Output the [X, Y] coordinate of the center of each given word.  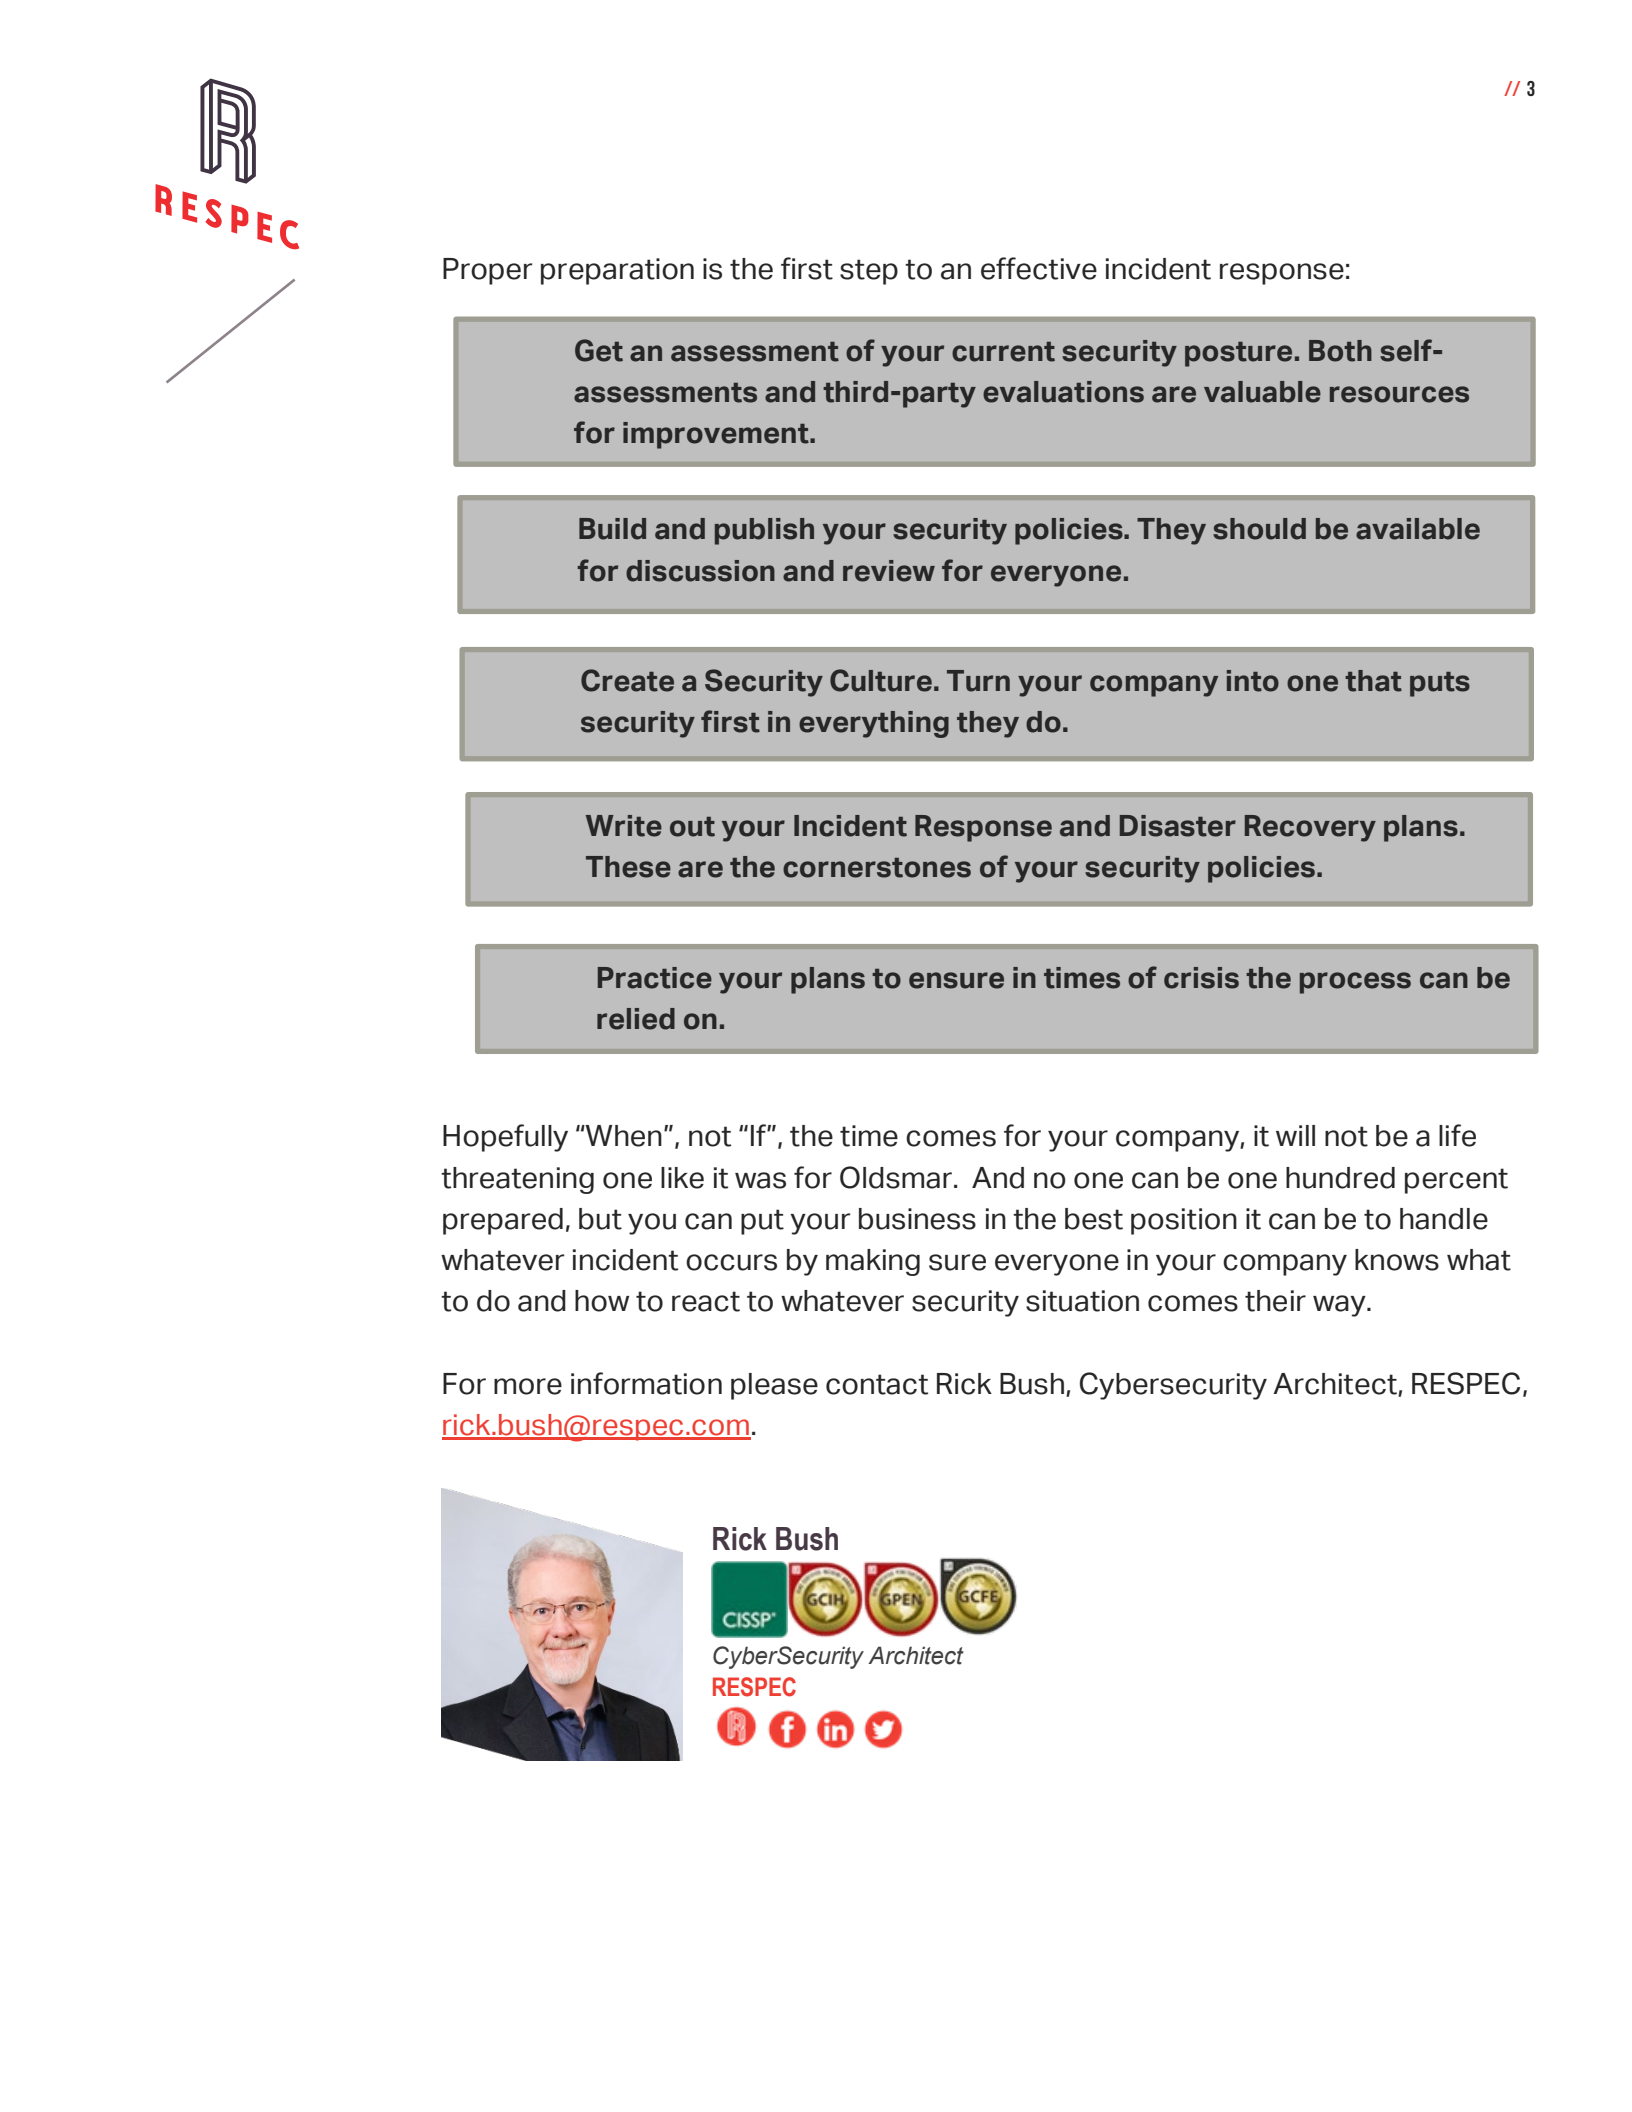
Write [624, 826]
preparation [617, 271]
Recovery [1310, 828]
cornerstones [877, 868]
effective [1039, 268]
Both [1340, 351]
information [646, 1383]
